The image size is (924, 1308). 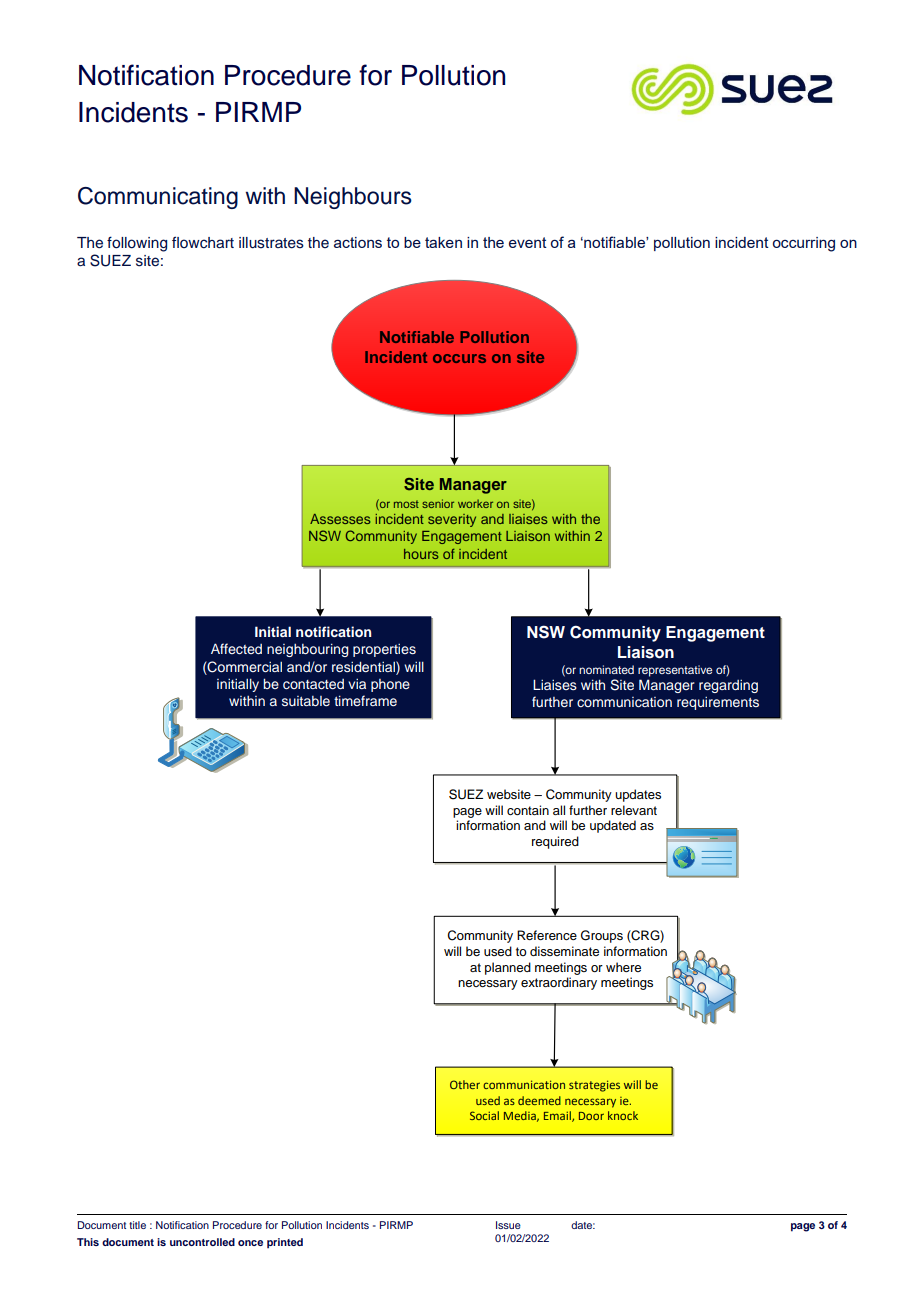 I want to click on occurring, so click(x=804, y=244).
